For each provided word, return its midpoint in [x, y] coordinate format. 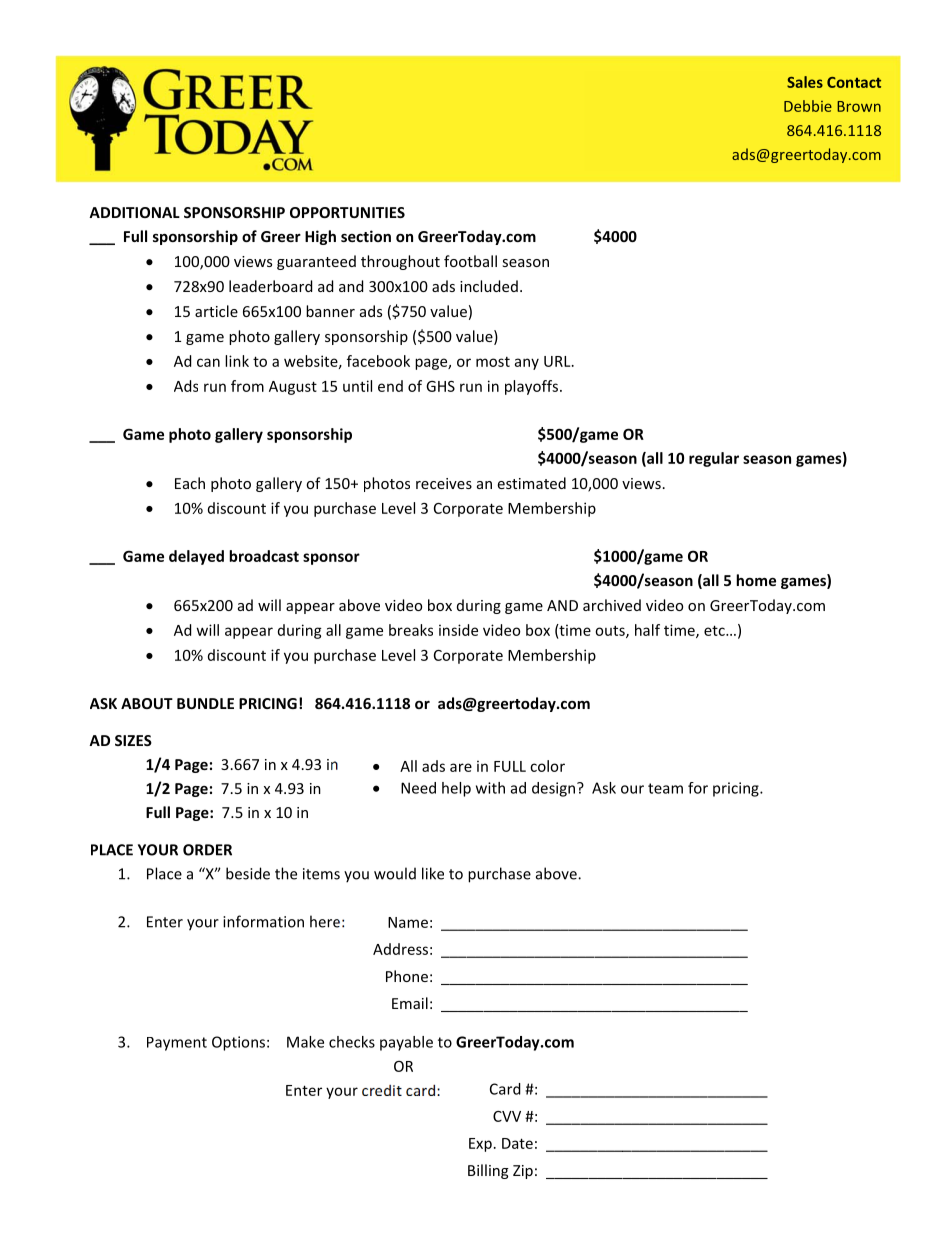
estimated [531, 483]
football [470, 261]
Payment [177, 1044]
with [490, 788]
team [665, 788]
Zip [523, 1172]
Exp [480, 1145]
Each [190, 483]
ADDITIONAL [134, 212]
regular [714, 459]
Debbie [808, 106]
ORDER [207, 850]
